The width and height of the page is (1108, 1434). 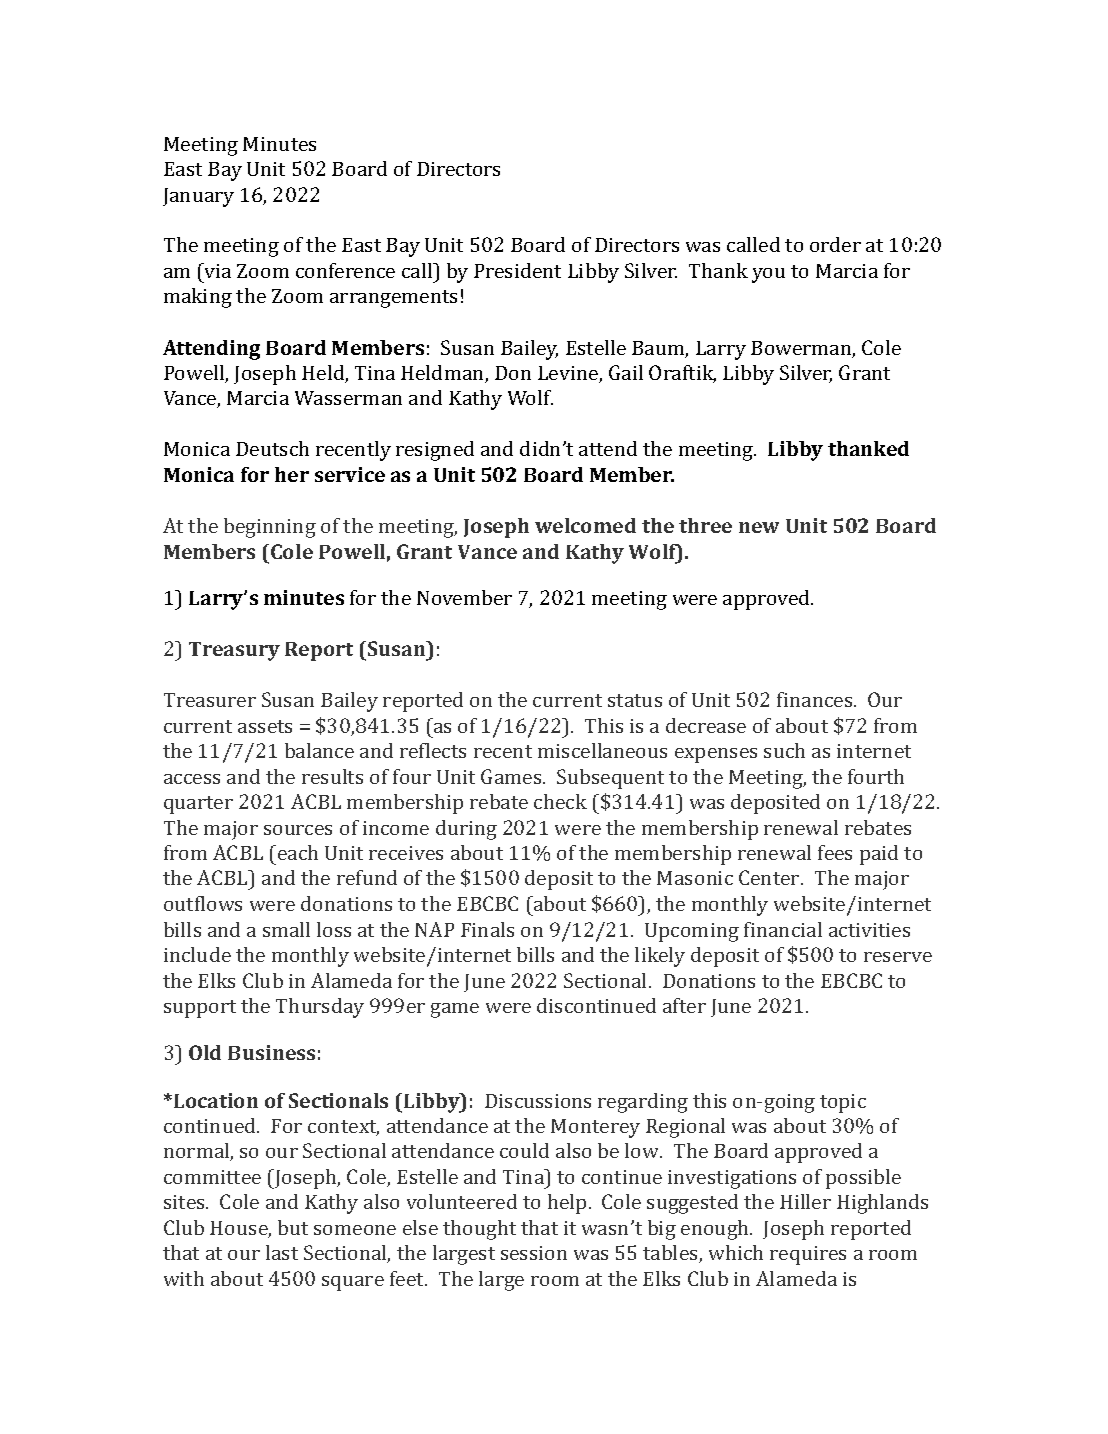 I want to click on Discussions, so click(x=538, y=1101).
